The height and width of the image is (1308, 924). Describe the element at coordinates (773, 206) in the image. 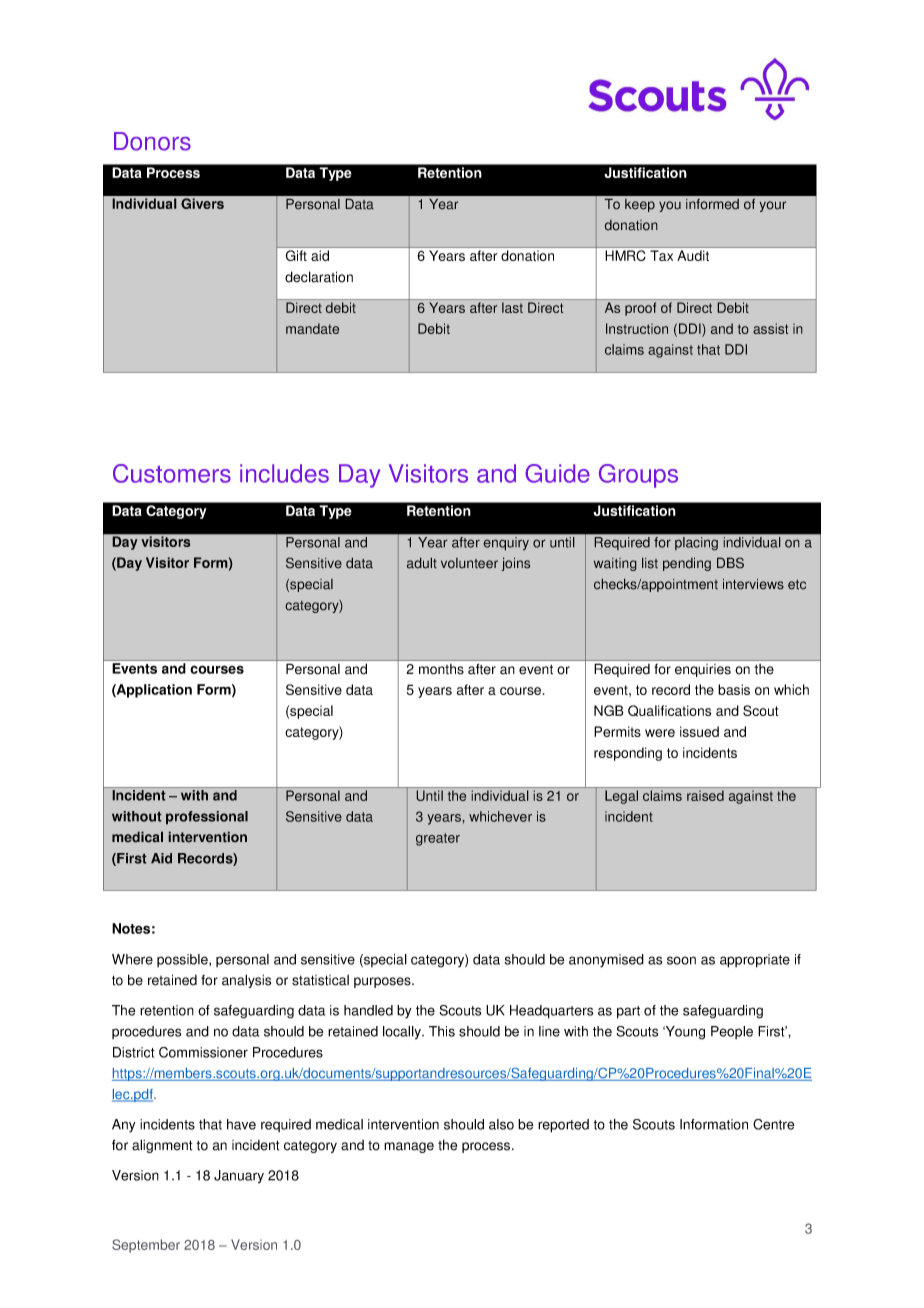

I see `your` at that location.
